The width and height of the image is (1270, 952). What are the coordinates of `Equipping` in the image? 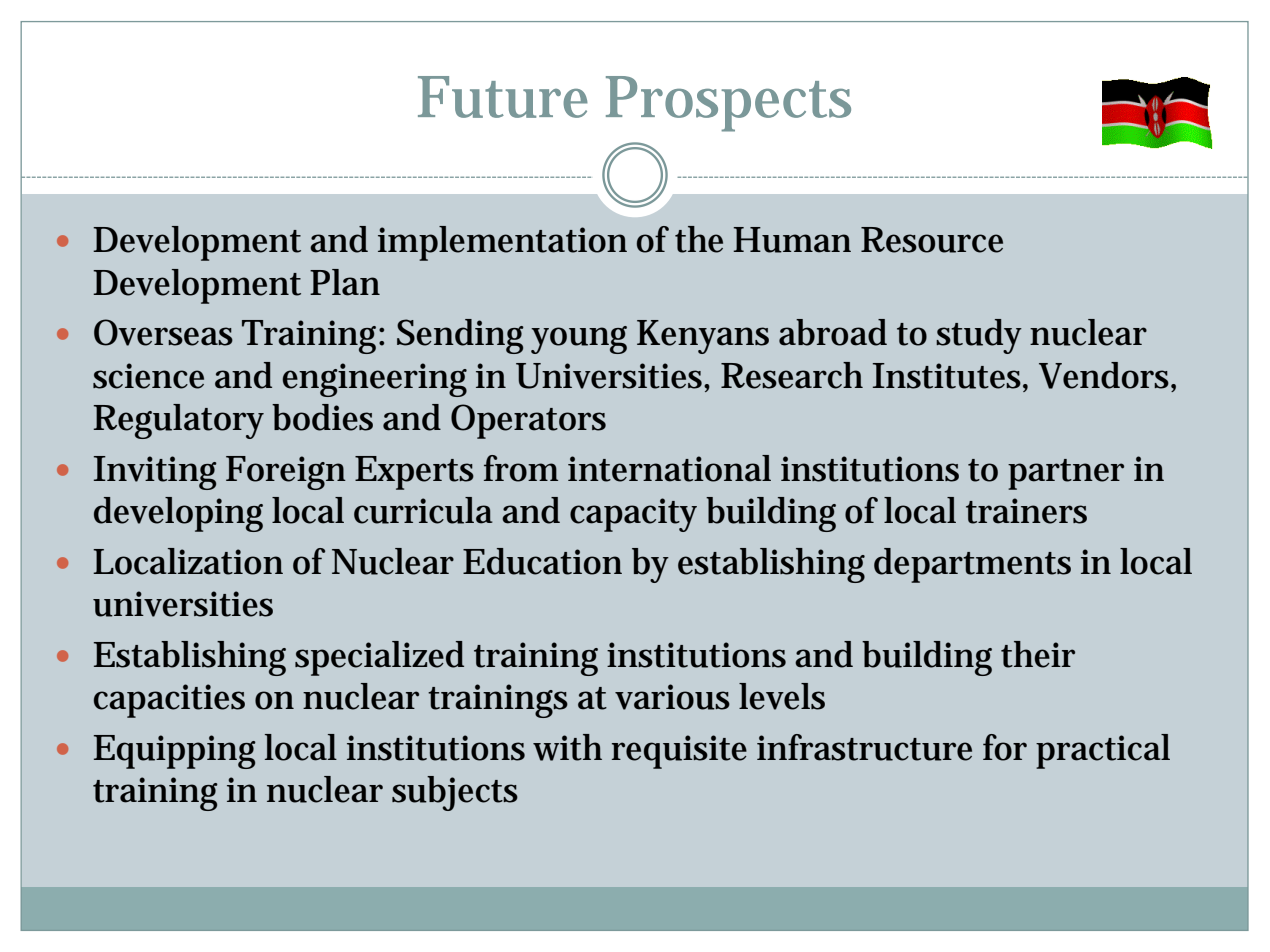 It's located at (175, 752).
